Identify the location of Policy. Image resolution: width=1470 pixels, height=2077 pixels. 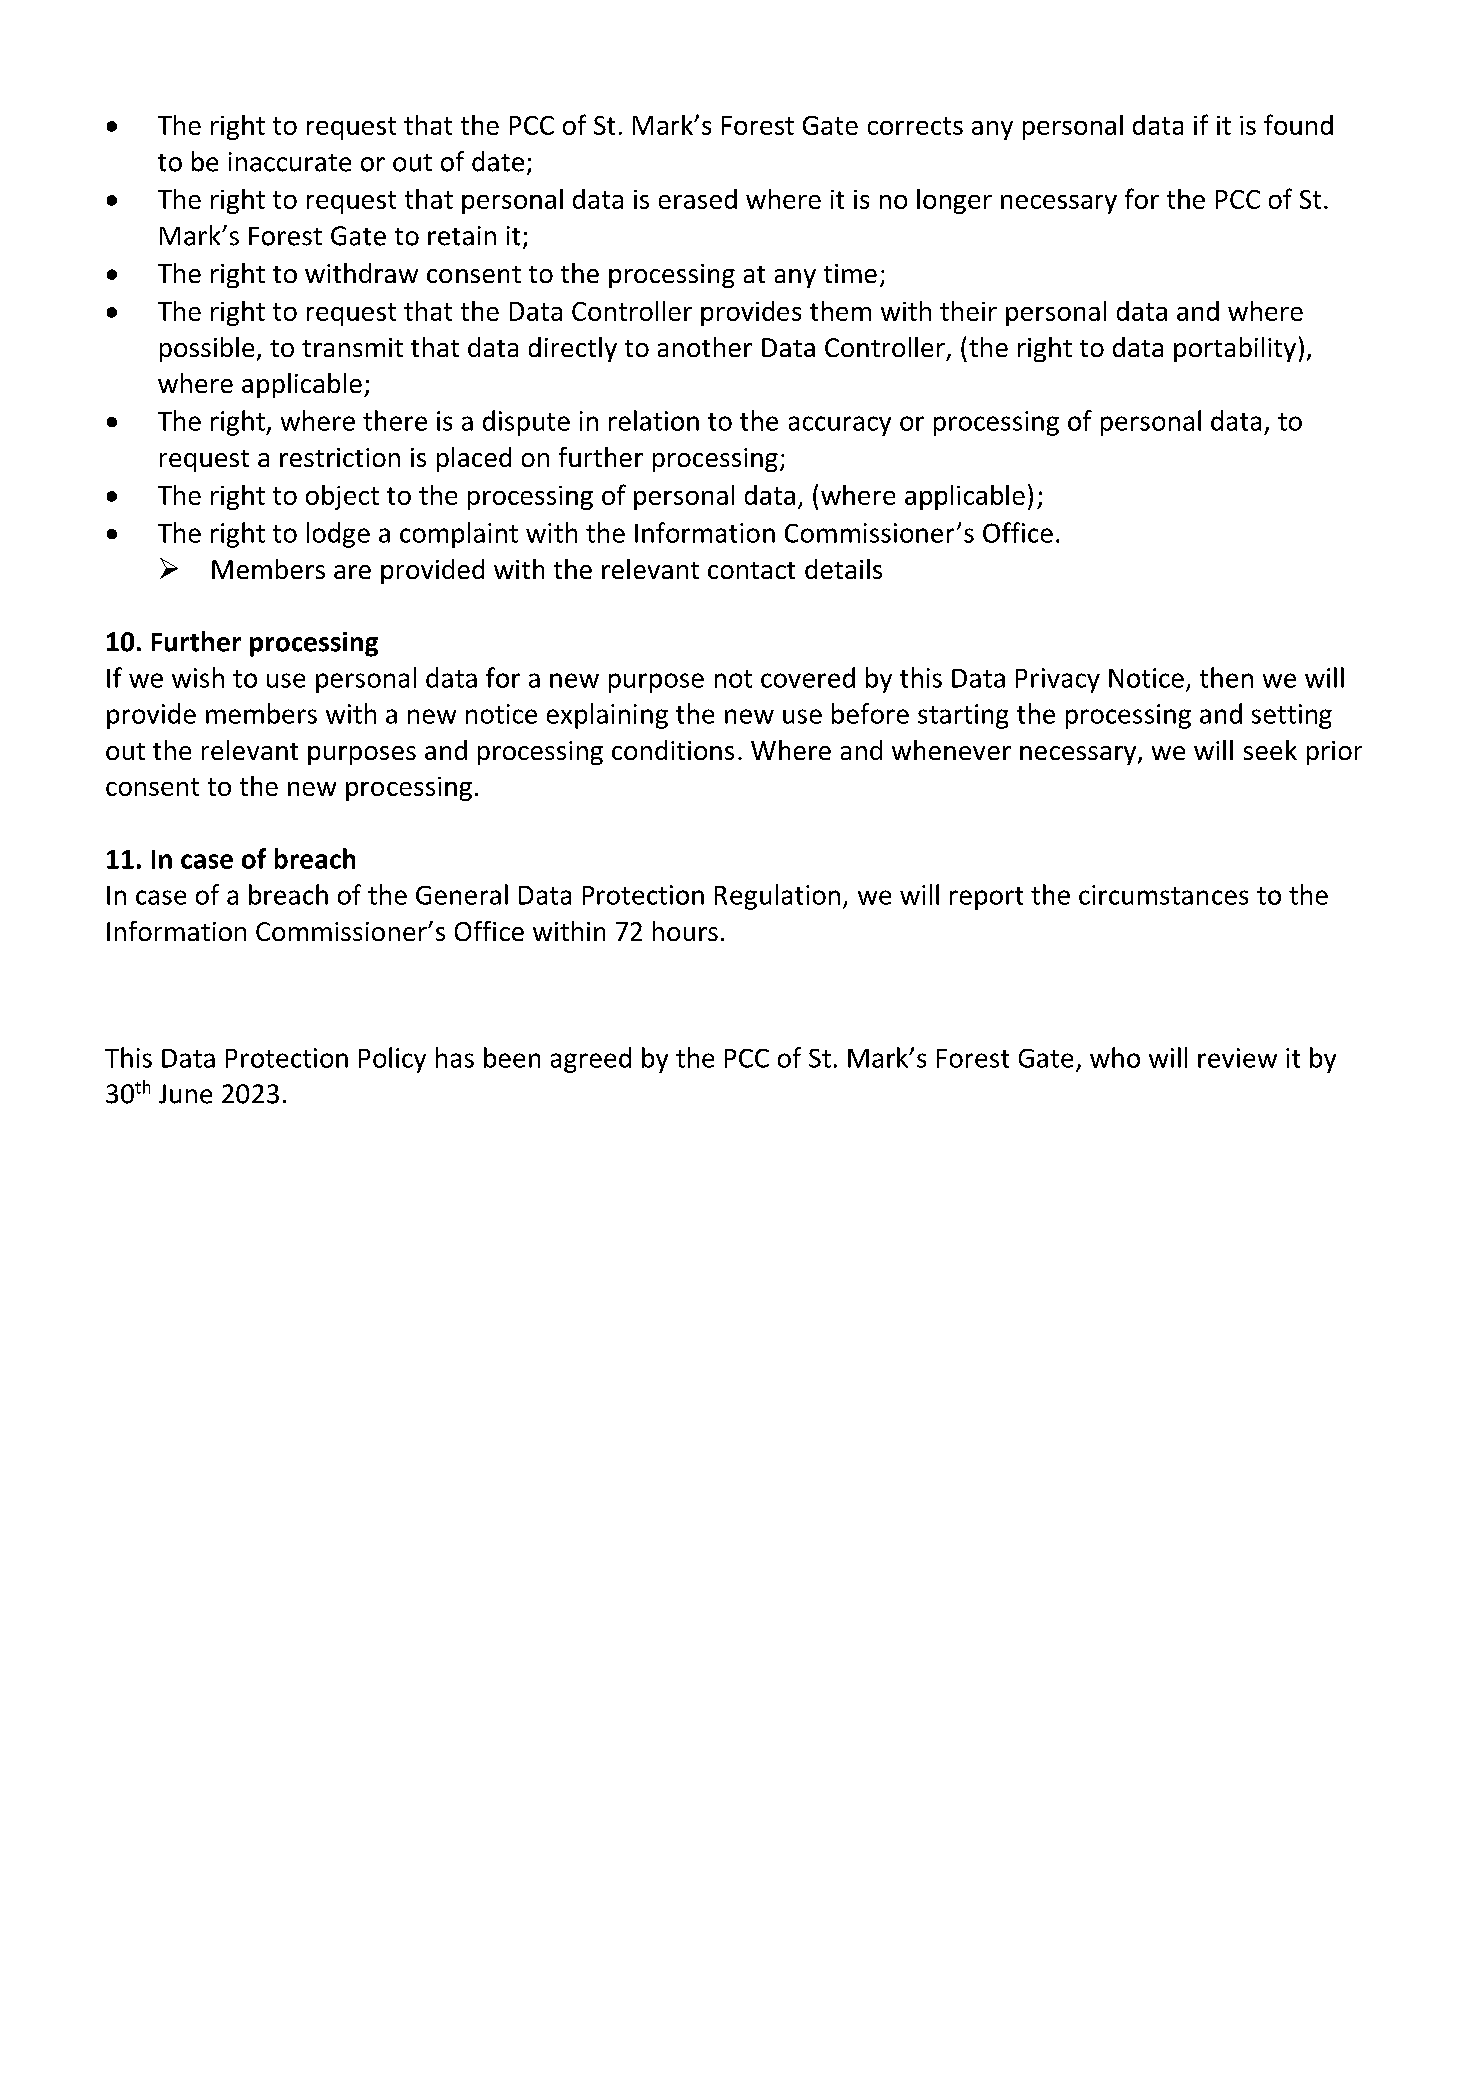
(392, 1060).
